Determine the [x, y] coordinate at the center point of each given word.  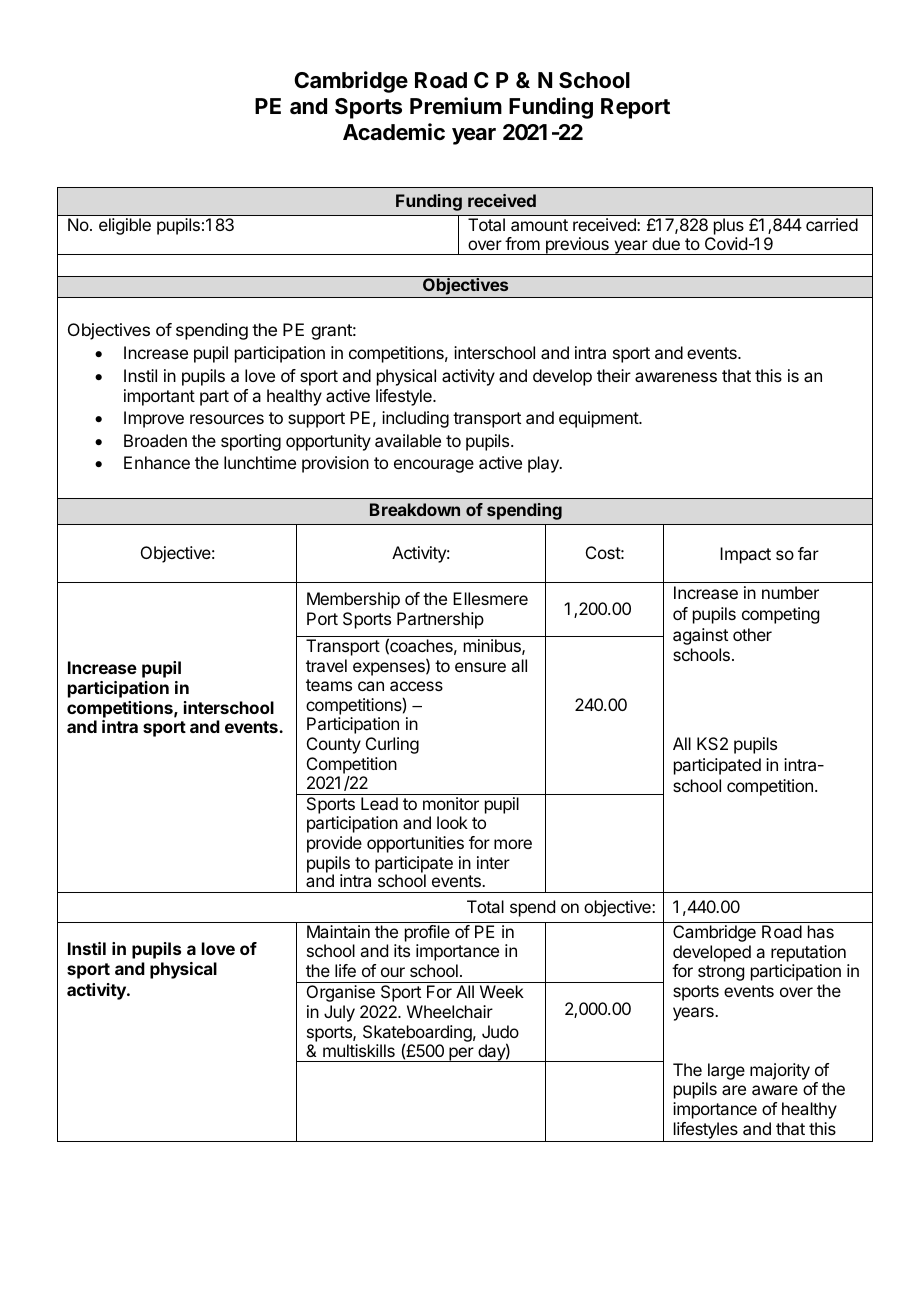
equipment [599, 419]
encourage [434, 466]
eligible [125, 226]
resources [227, 419]
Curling [392, 745]
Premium [456, 105]
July [339, 1013]
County [334, 745]
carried [832, 224]
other [752, 634]
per [461, 1054]
